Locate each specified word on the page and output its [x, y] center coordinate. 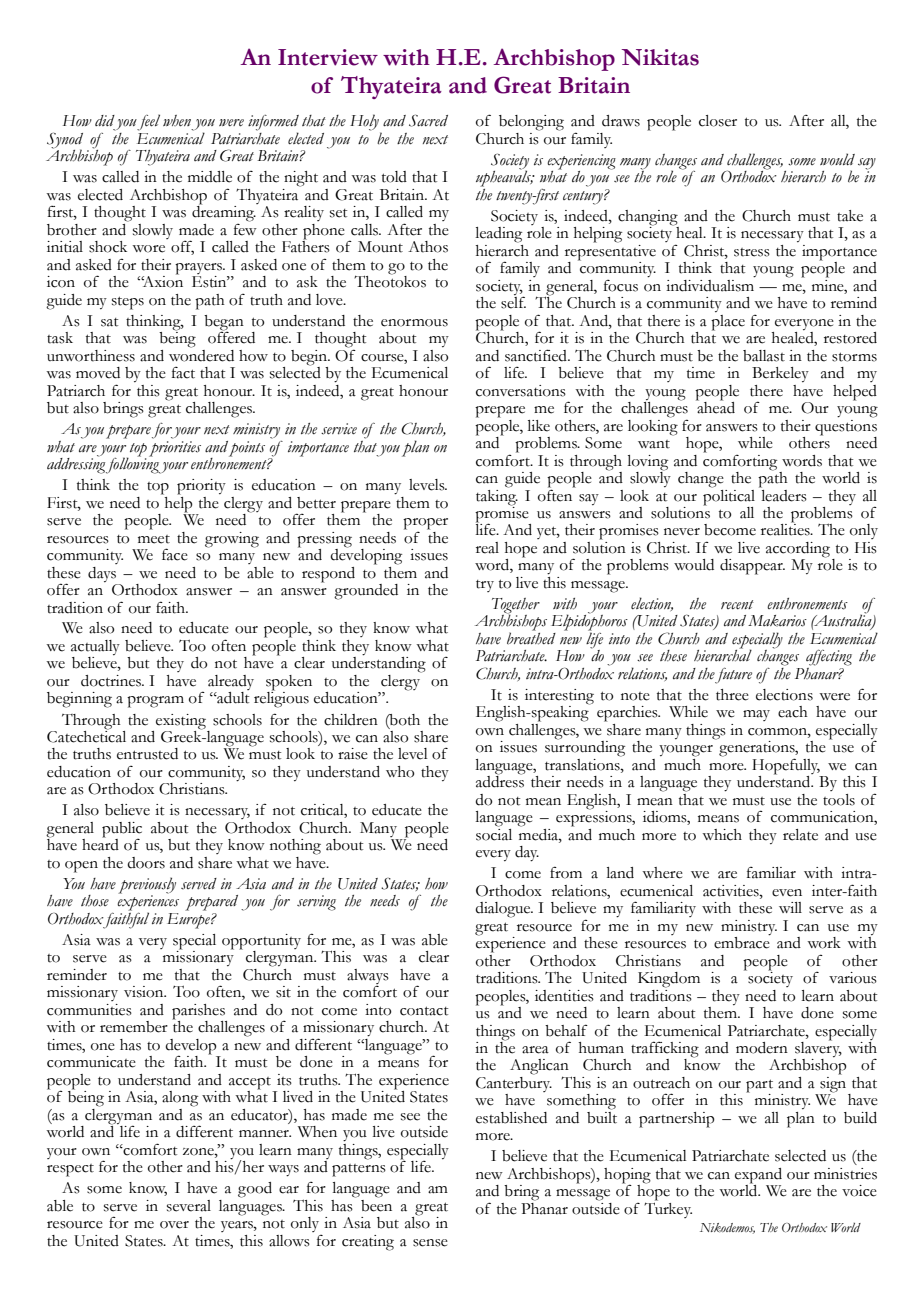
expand [758, 1177]
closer [718, 121]
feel [148, 122]
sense [430, 1243]
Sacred [428, 120]
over [174, 1225]
